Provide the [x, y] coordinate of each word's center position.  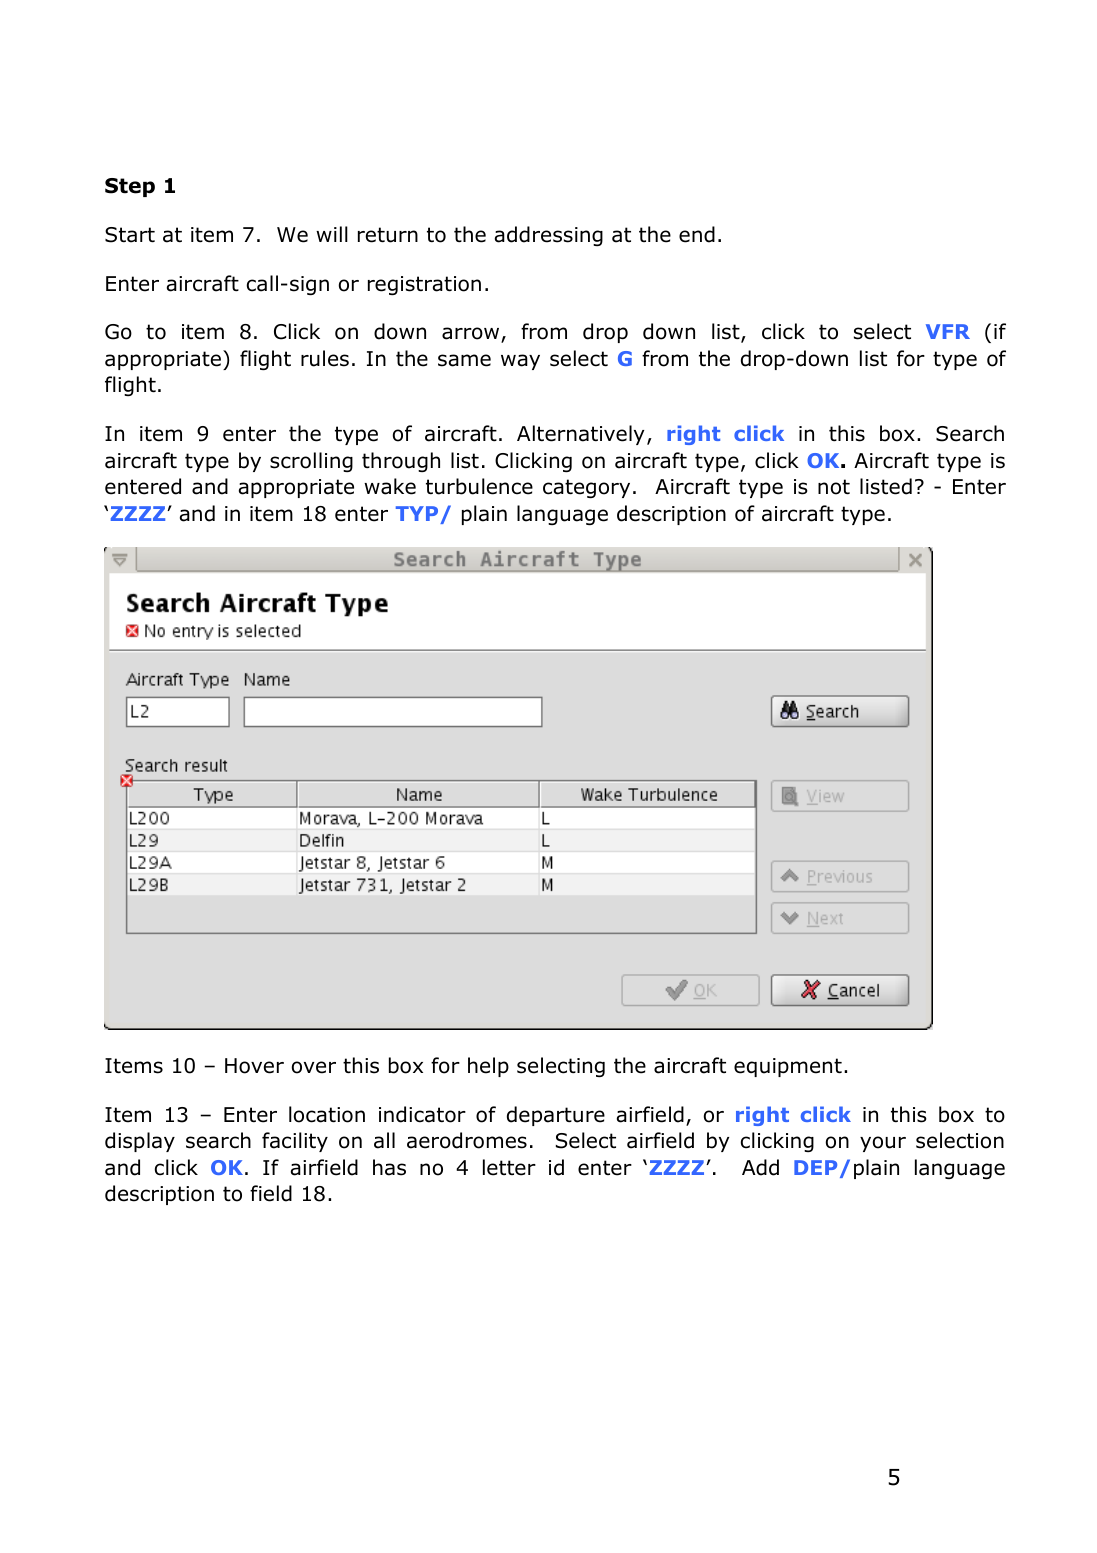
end [697, 234]
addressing [549, 236]
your [883, 1144]
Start [130, 235]
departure [556, 1116]
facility [295, 1142]
